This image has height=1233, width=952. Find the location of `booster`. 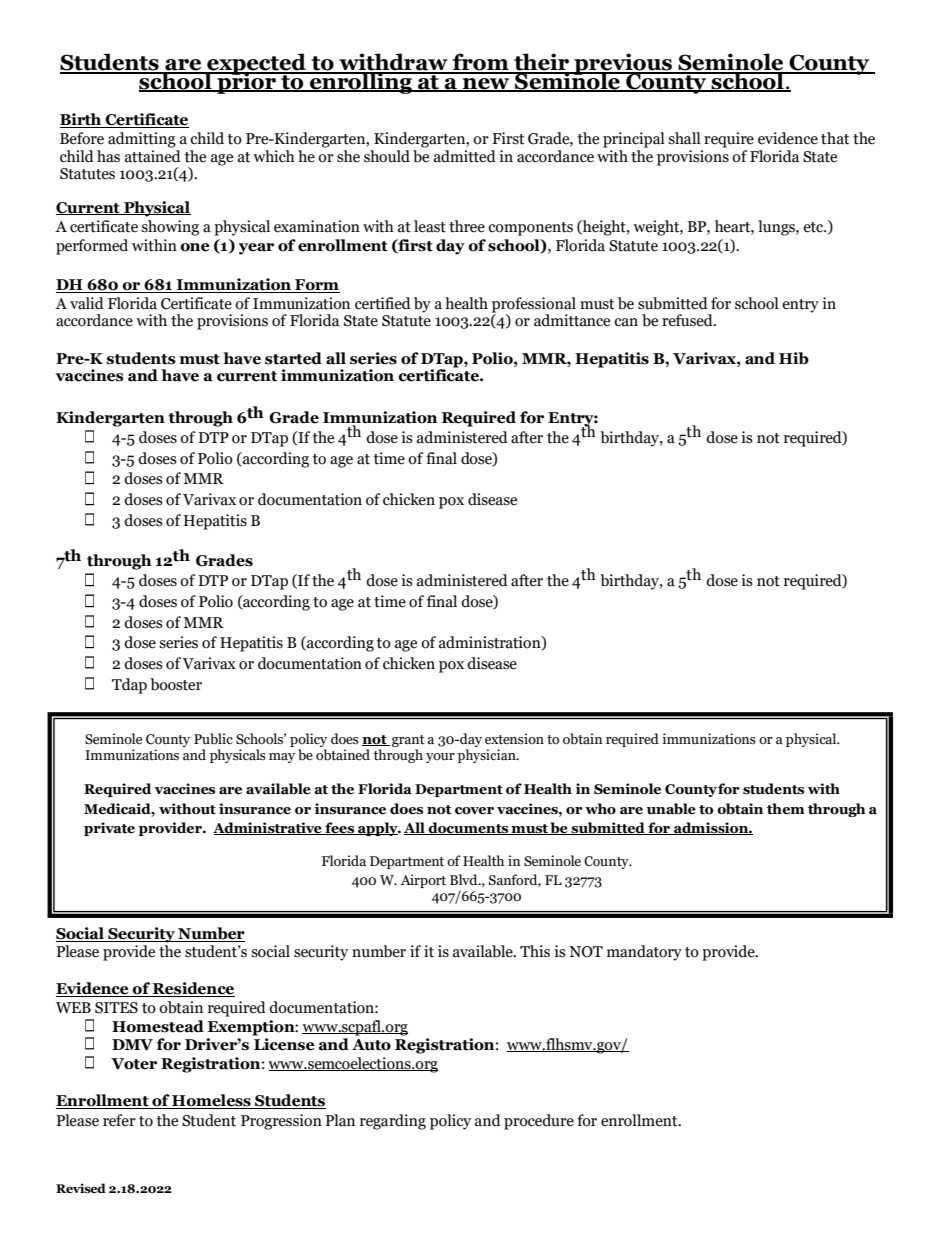

booster is located at coordinates (176, 684).
